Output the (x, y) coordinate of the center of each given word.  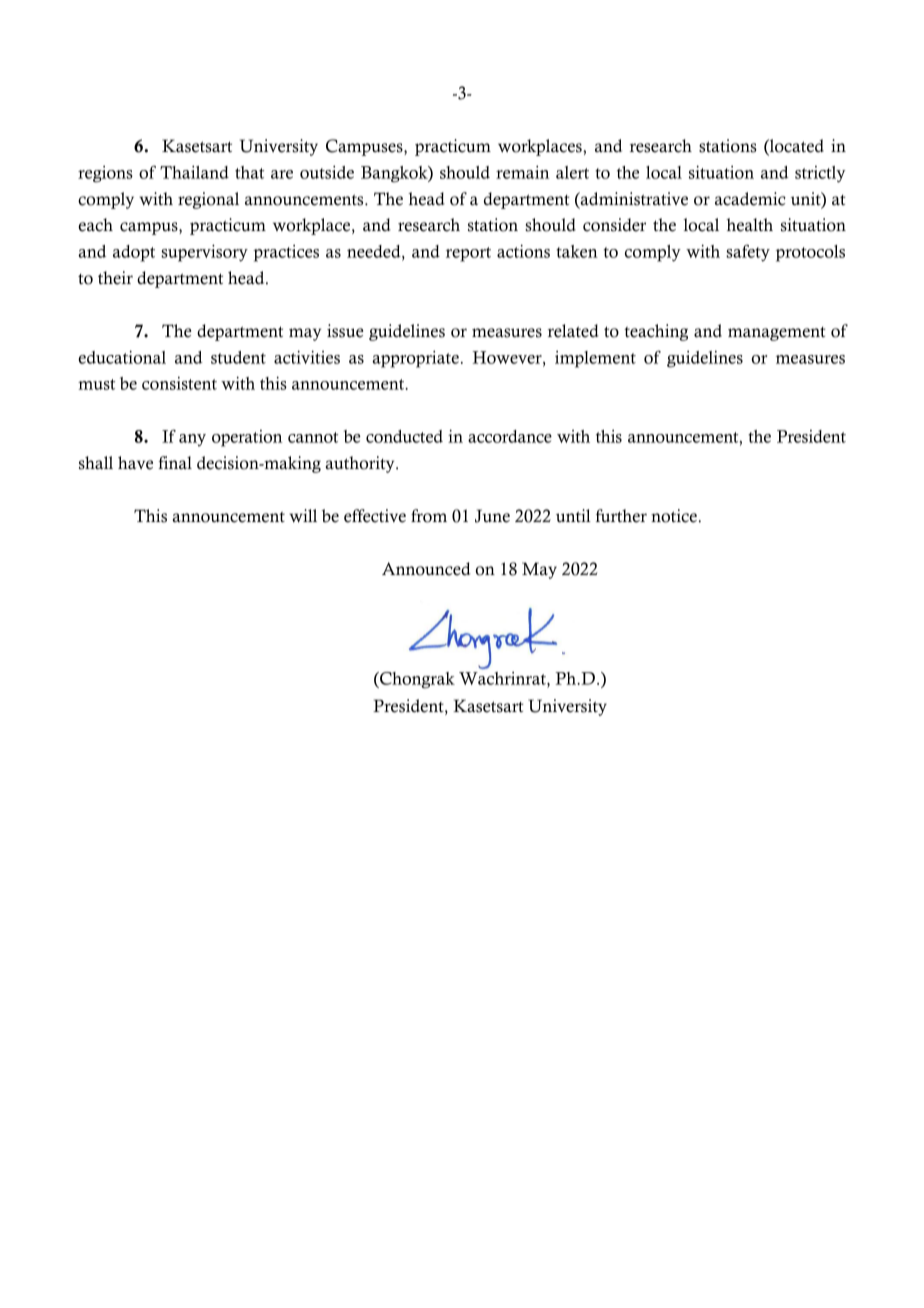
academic (750, 199)
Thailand (194, 172)
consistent (179, 383)
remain (523, 172)
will (303, 516)
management (777, 334)
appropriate (415, 359)
